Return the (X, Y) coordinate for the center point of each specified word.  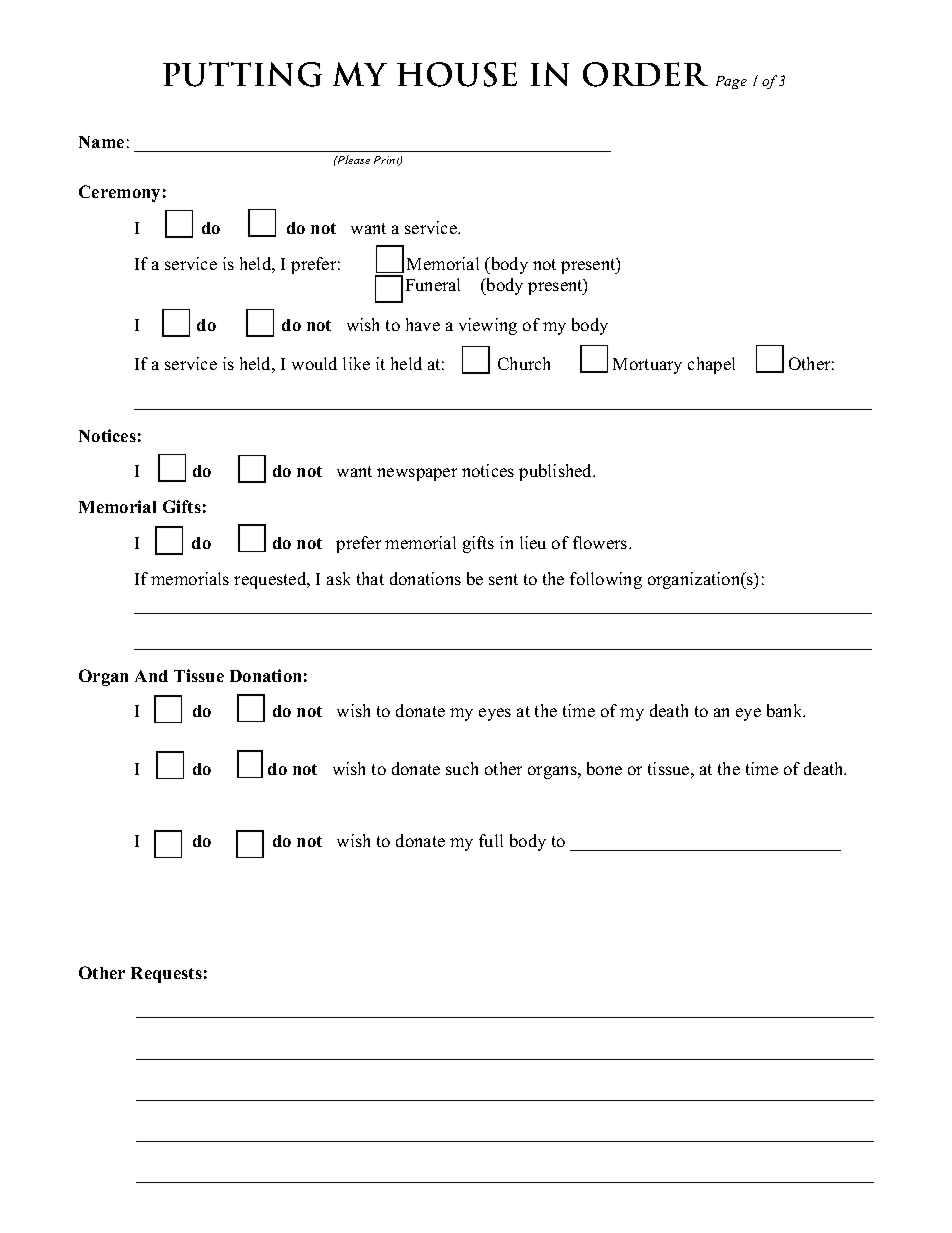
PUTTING (242, 74)
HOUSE (457, 74)
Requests (166, 975)
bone (604, 768)
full (491, 840)
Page (731, 82)
